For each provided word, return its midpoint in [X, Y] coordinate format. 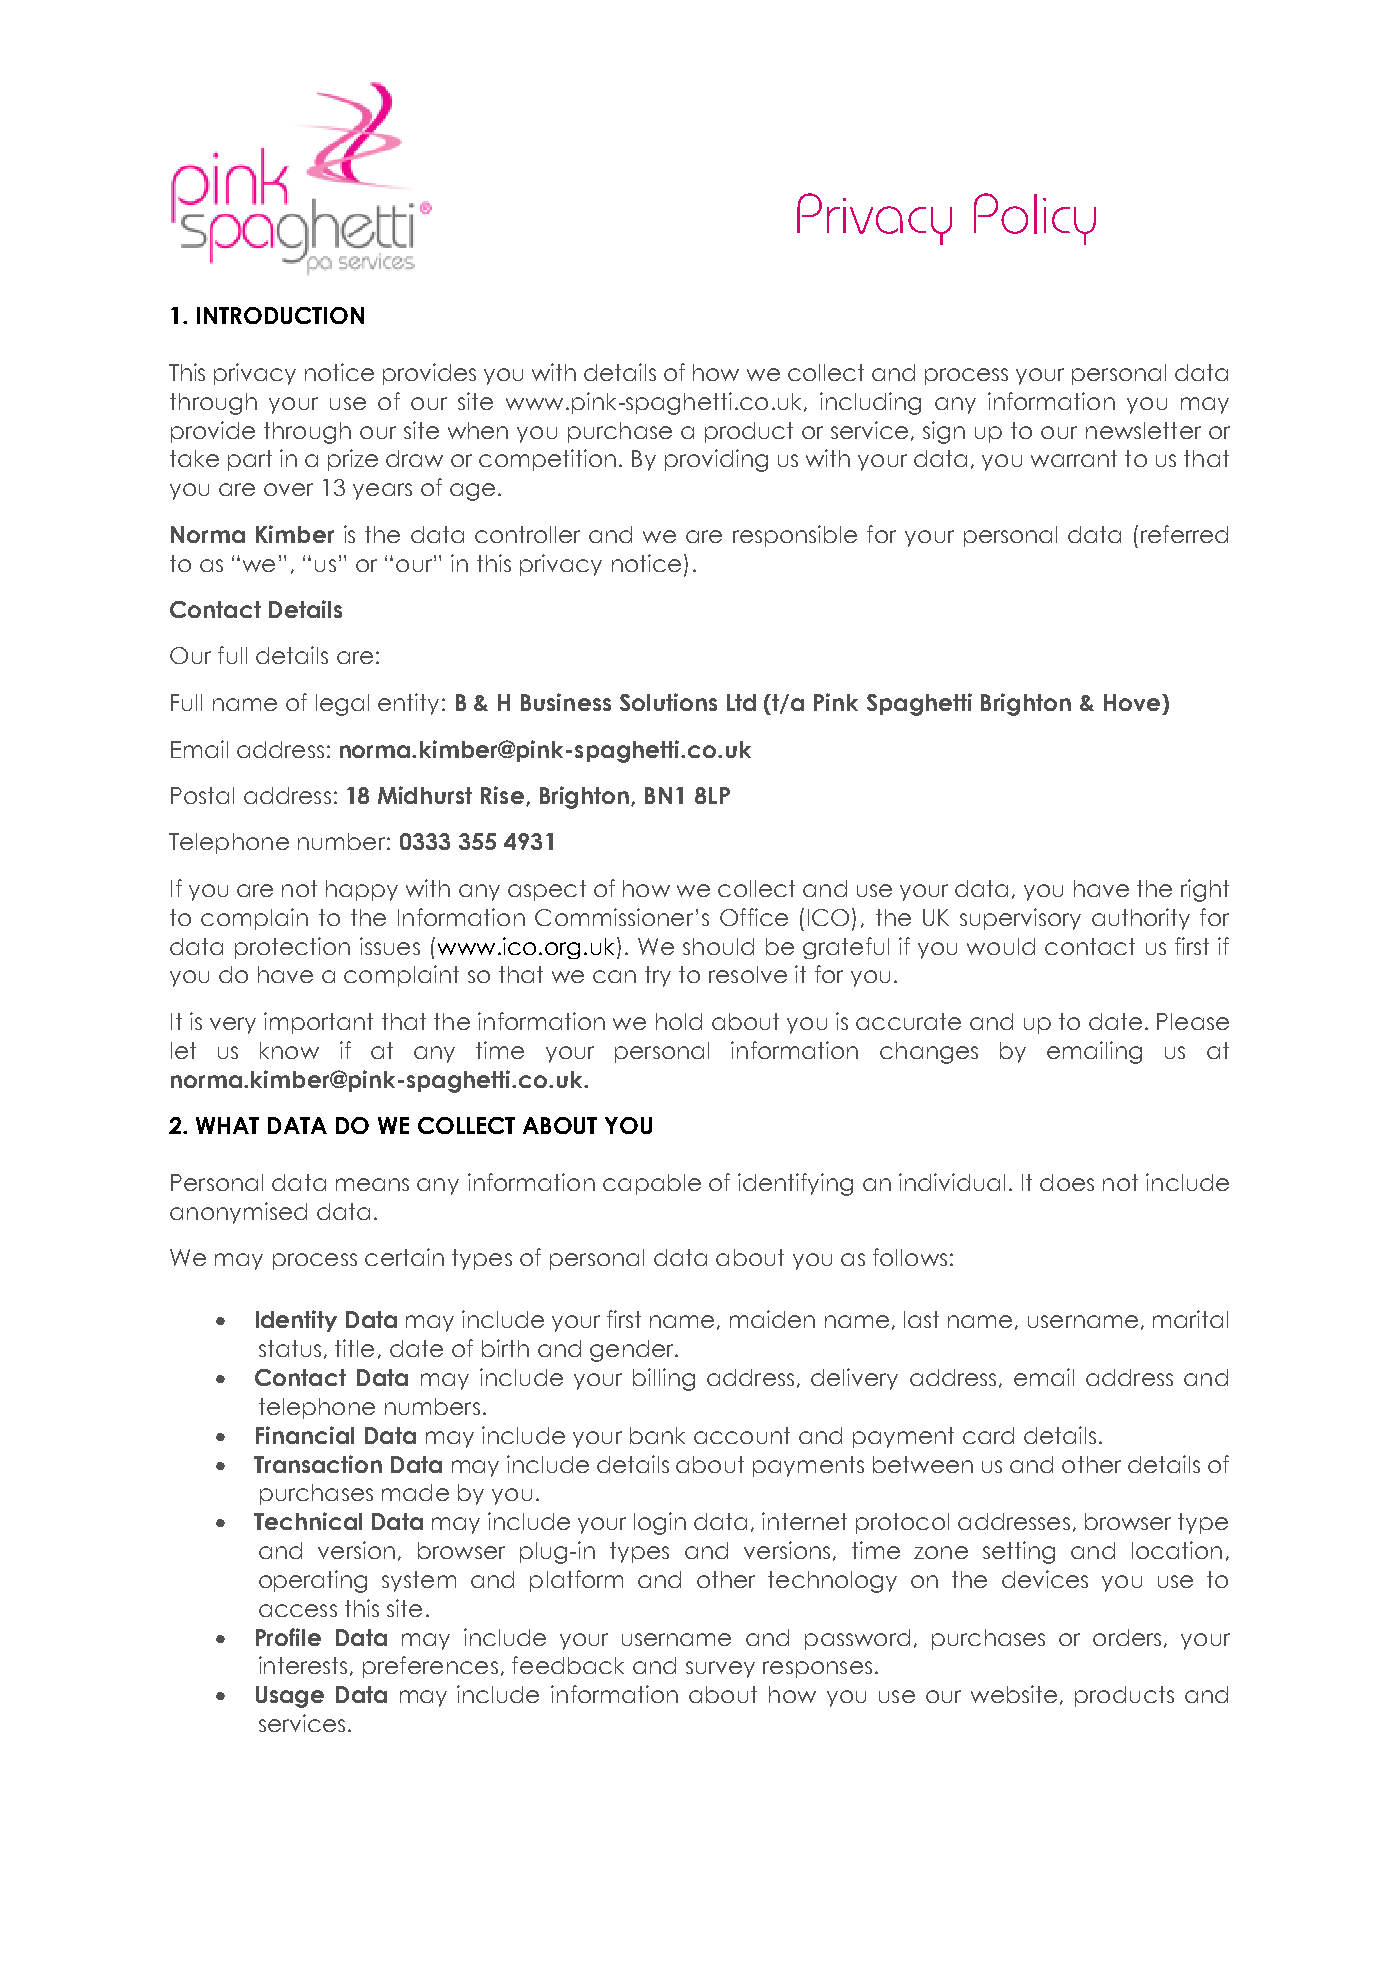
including [870, 403]
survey [720, 1669]
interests [303, 1665]
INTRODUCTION [280, 315]
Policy [1035, 219]
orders [1127, 1637]
